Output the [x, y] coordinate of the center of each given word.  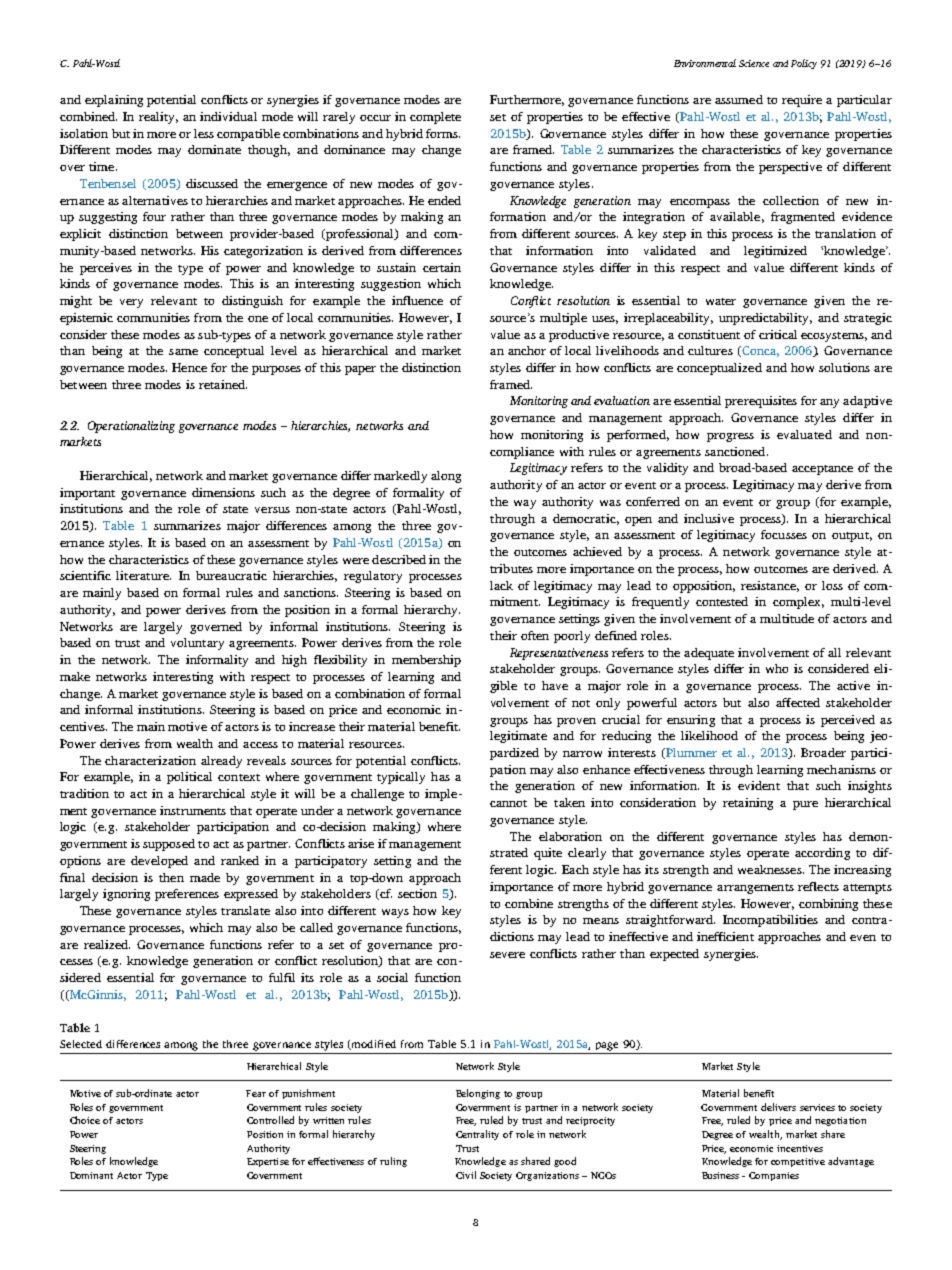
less [204, 133]
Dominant [91, 1175]
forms [443, 133]
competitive [798, 1162]
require [802, 101]
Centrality [477, 1135]
